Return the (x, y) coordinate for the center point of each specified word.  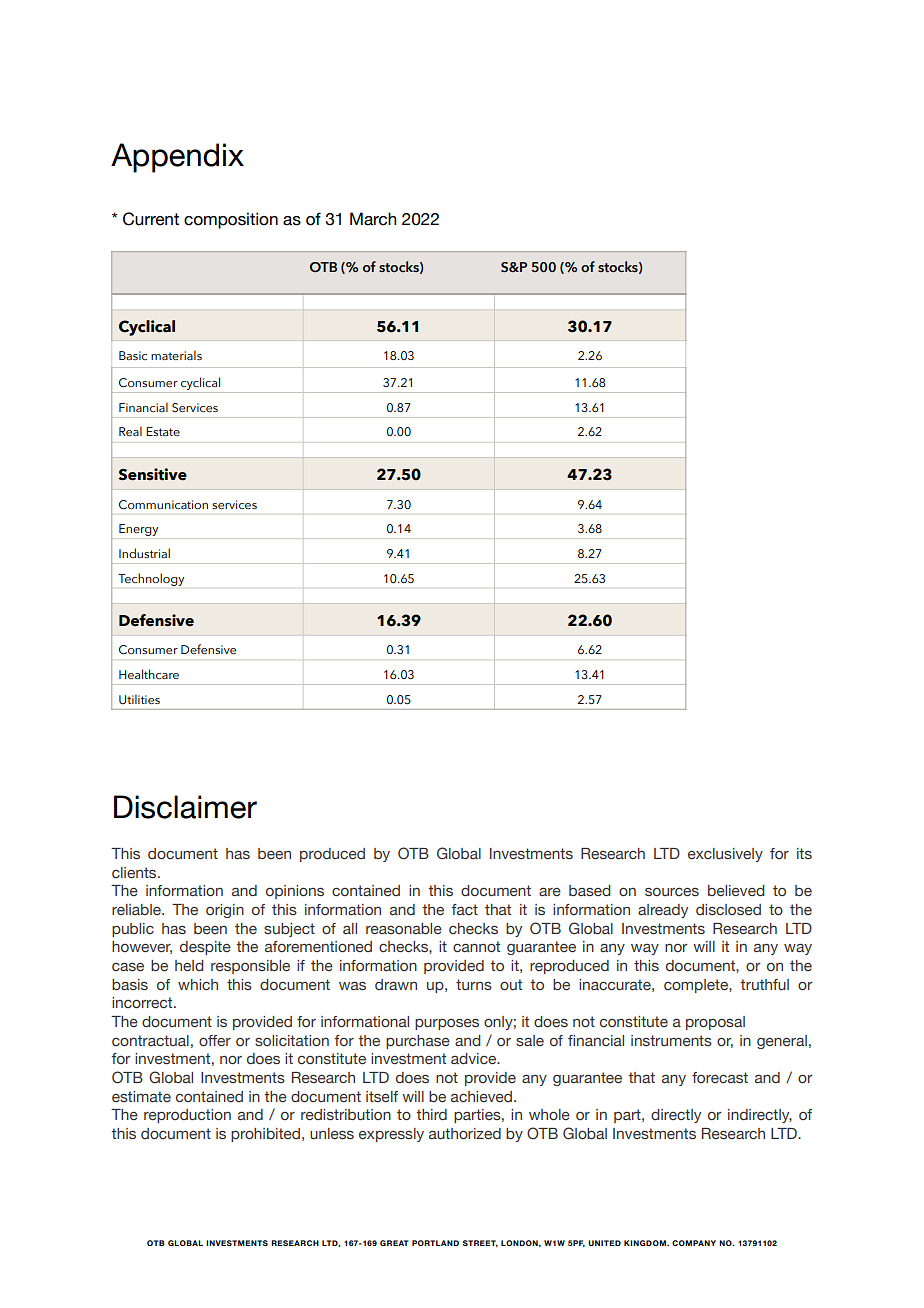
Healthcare (149, 674)
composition (231, 220)
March (373, 219)
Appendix (177, 158)
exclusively (725, 855)
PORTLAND (435, 1243)
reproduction (187, 1116)
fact (465, 909)
